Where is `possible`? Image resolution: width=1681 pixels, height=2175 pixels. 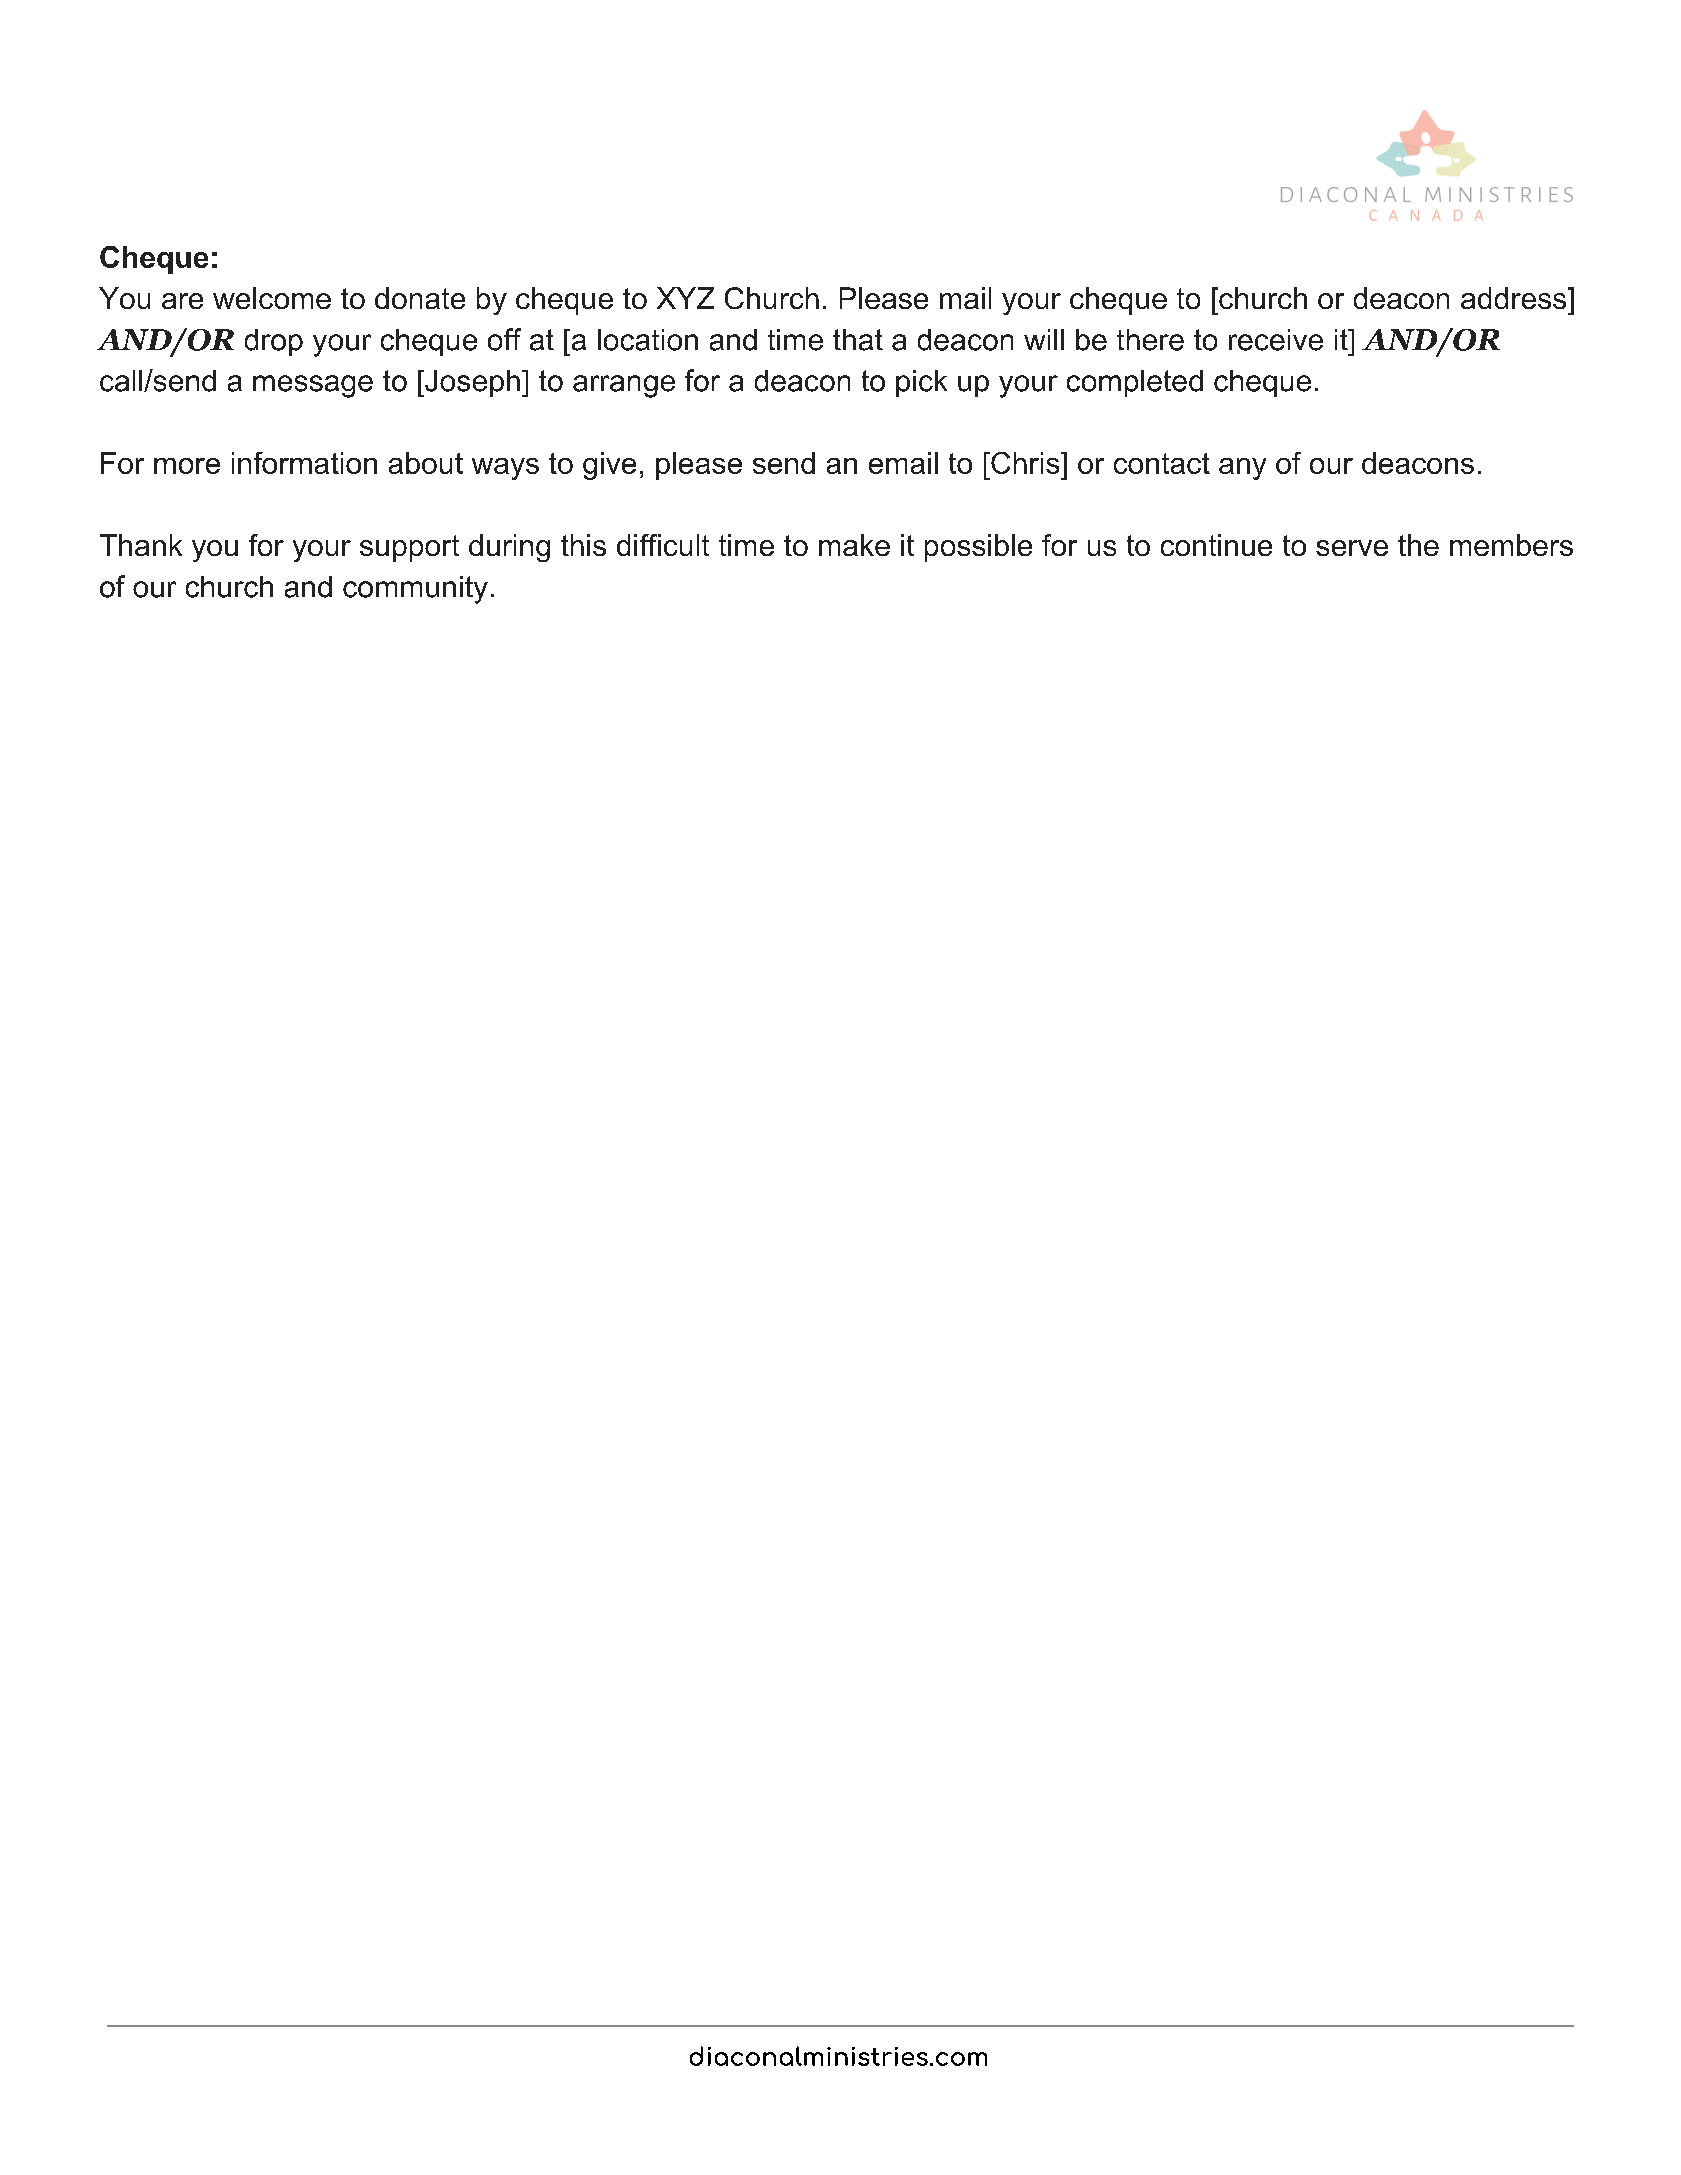
possible is located at coordinates (978, 548).
